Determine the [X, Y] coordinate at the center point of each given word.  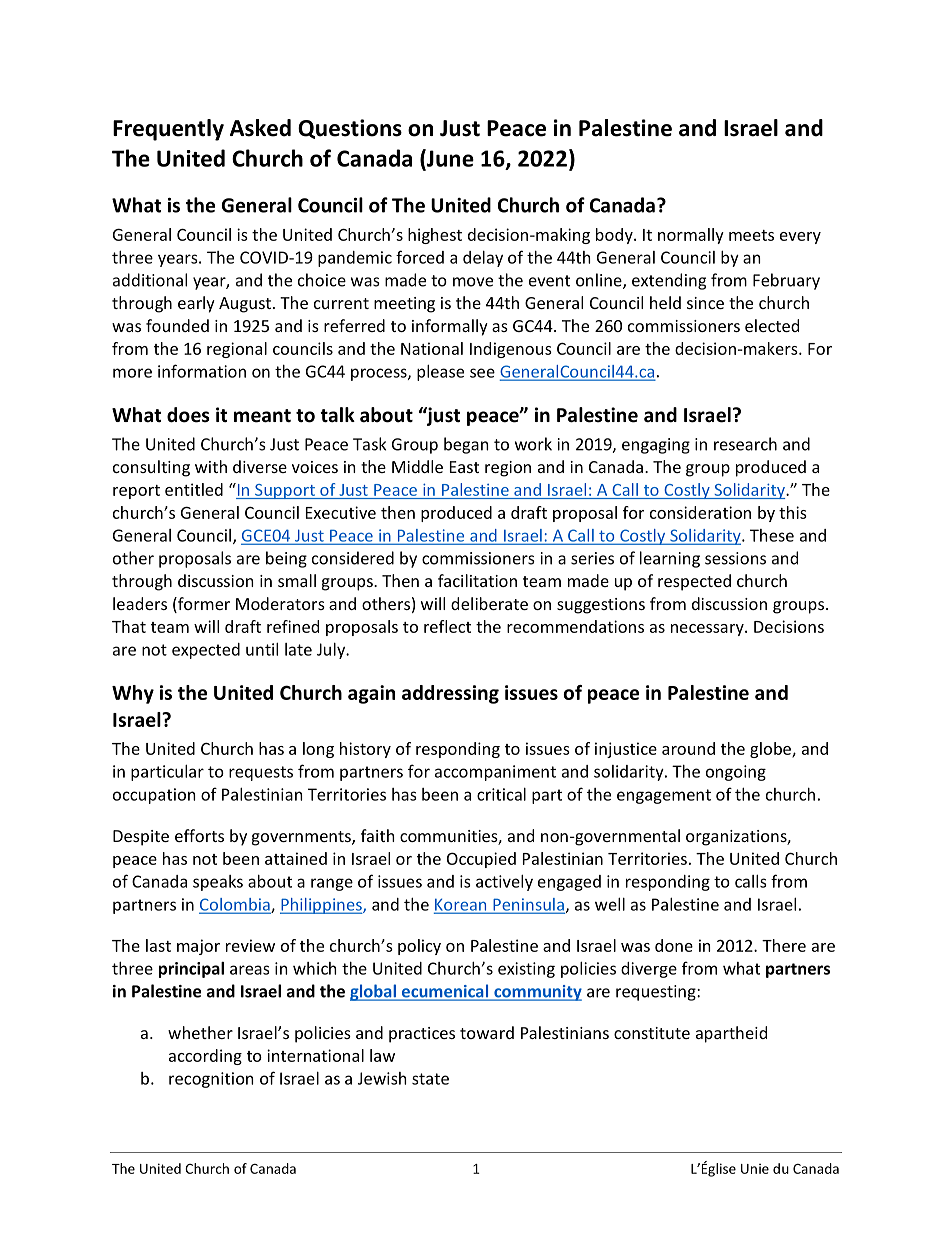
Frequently [168, 130]
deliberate [489, 603]
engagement [664, 796]
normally [691, 236]
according [205, 1057]
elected [772, 325]
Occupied [481, 860]
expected [206, 651]
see [482, 373]
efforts [199, 835]
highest [435, 236]
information [202, 371]
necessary [708, 630]
